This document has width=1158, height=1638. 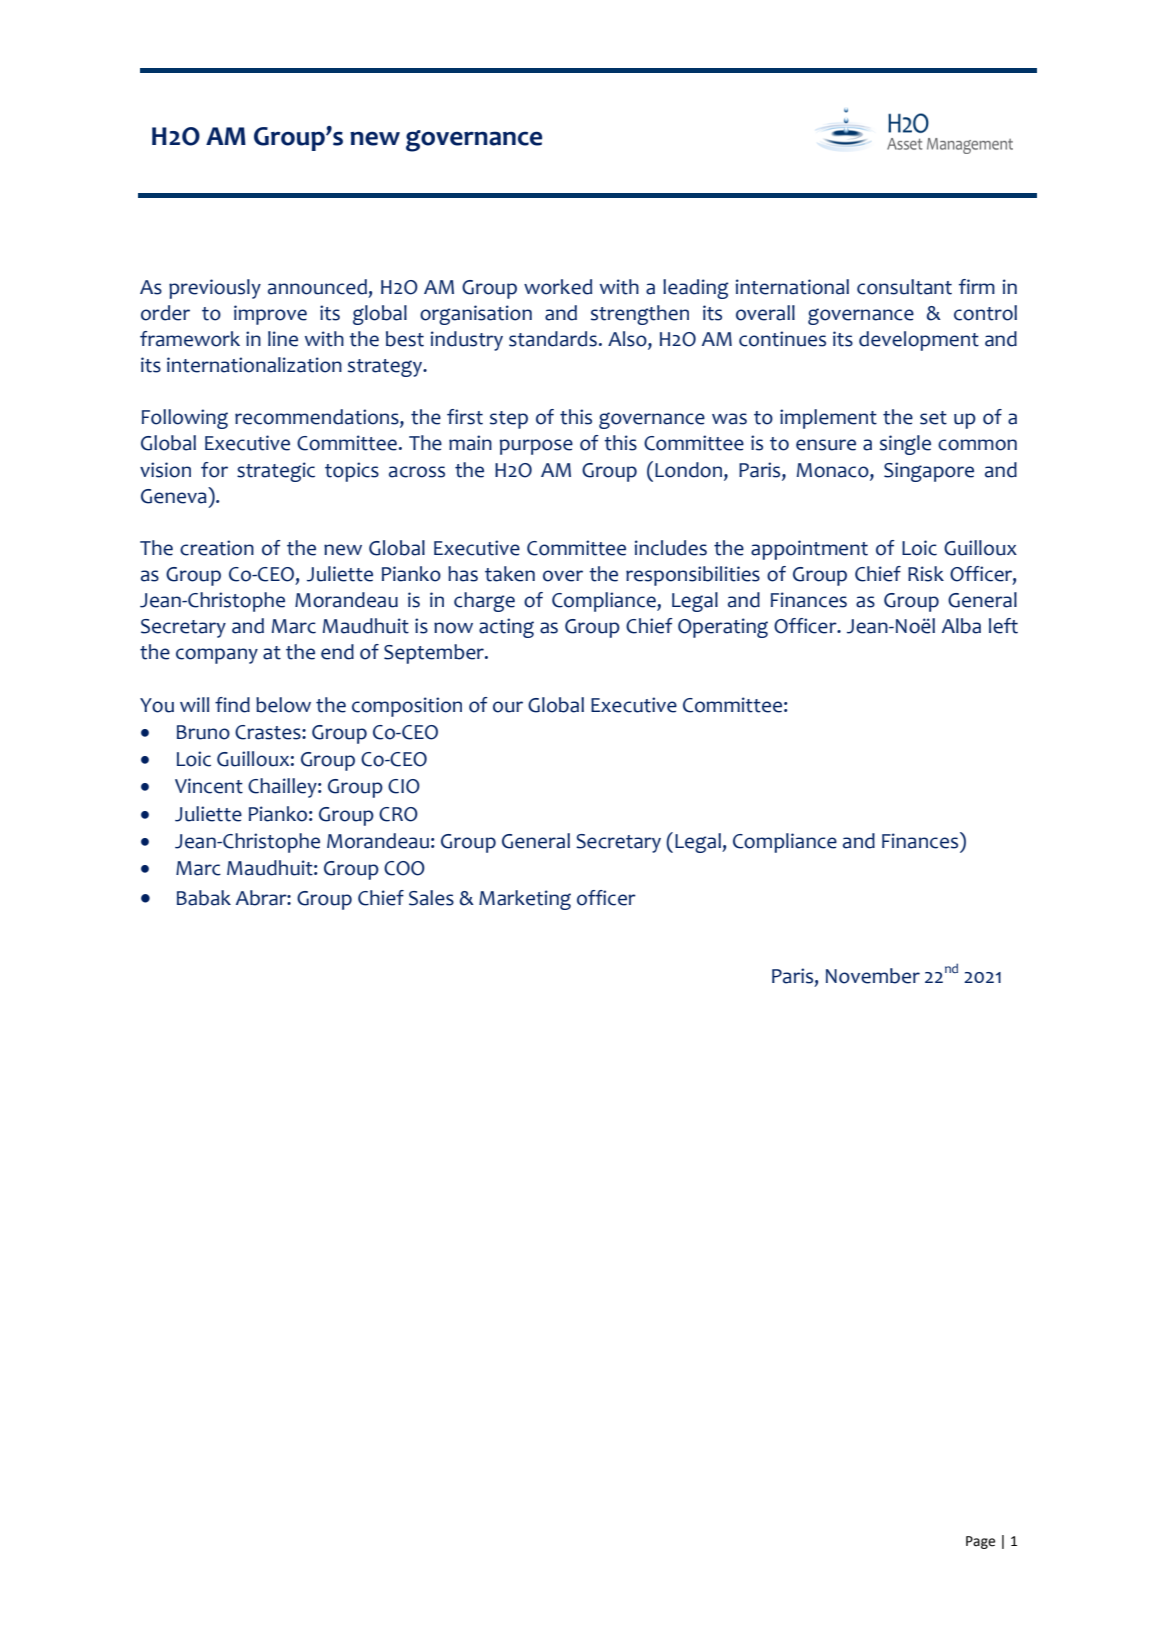 I want to click on Alba, so click(x=961, y=626).
